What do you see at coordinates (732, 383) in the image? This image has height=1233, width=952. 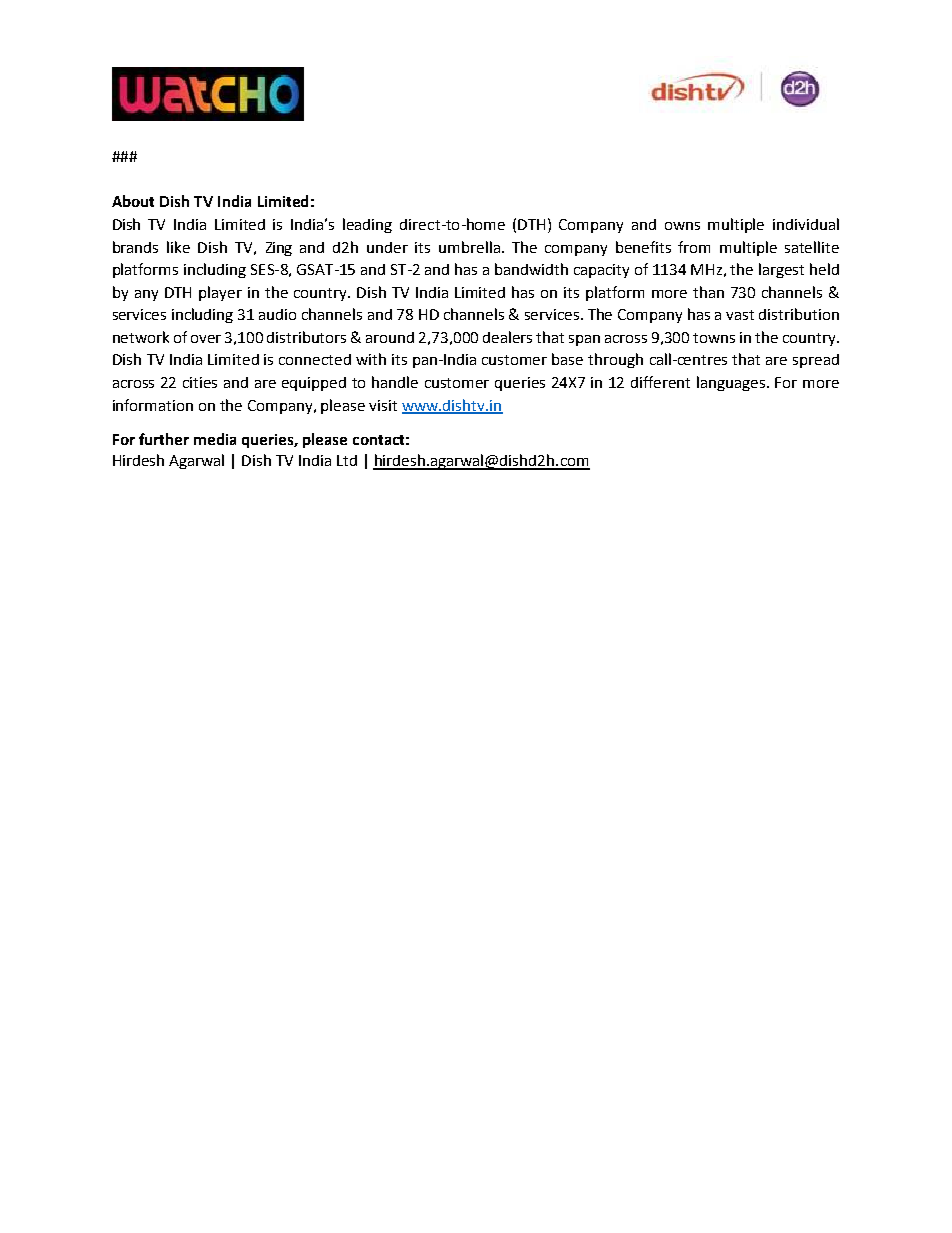 I see `languages` at bounding box center [732, 383].
